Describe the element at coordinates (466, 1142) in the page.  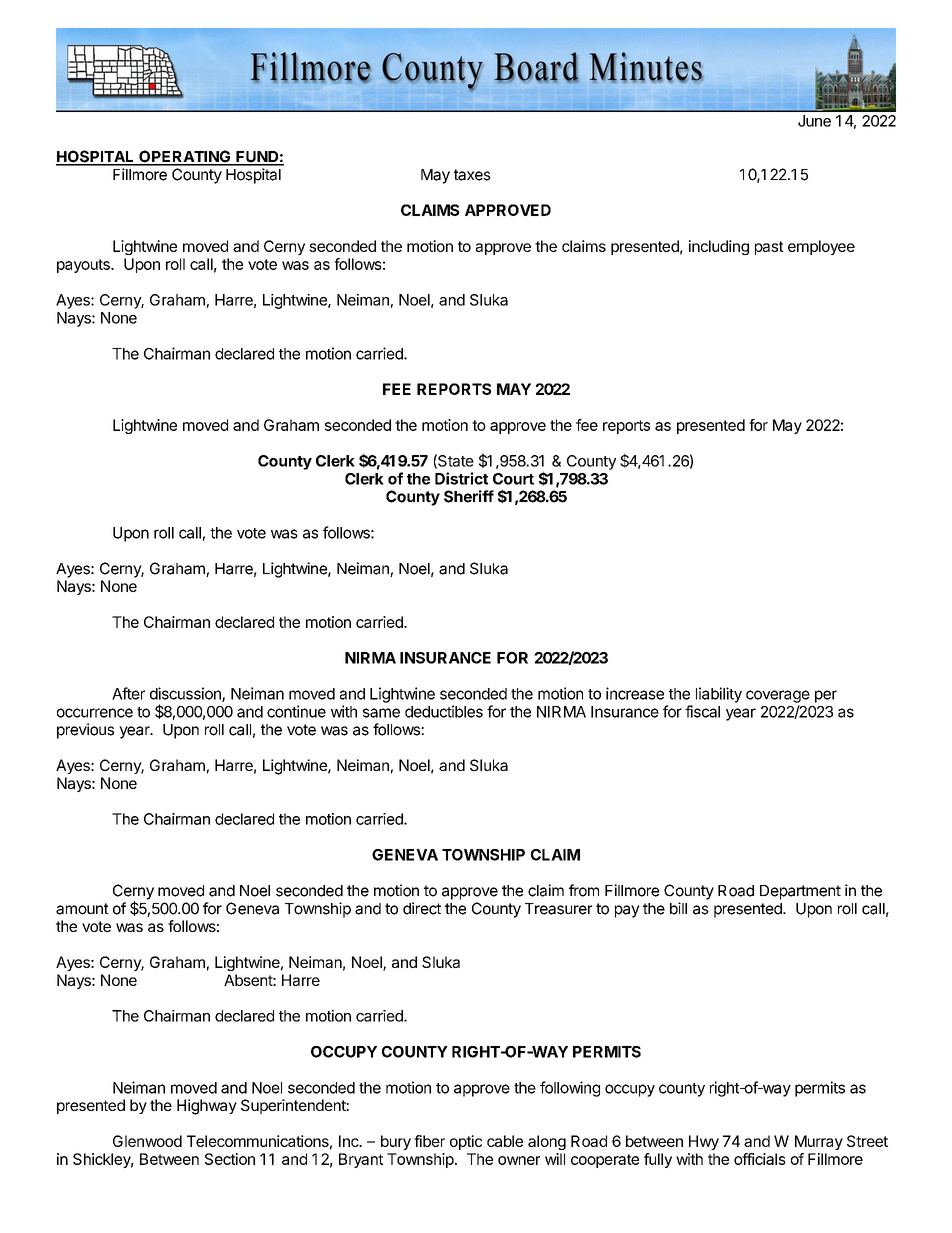
I see `optic` at that location.
